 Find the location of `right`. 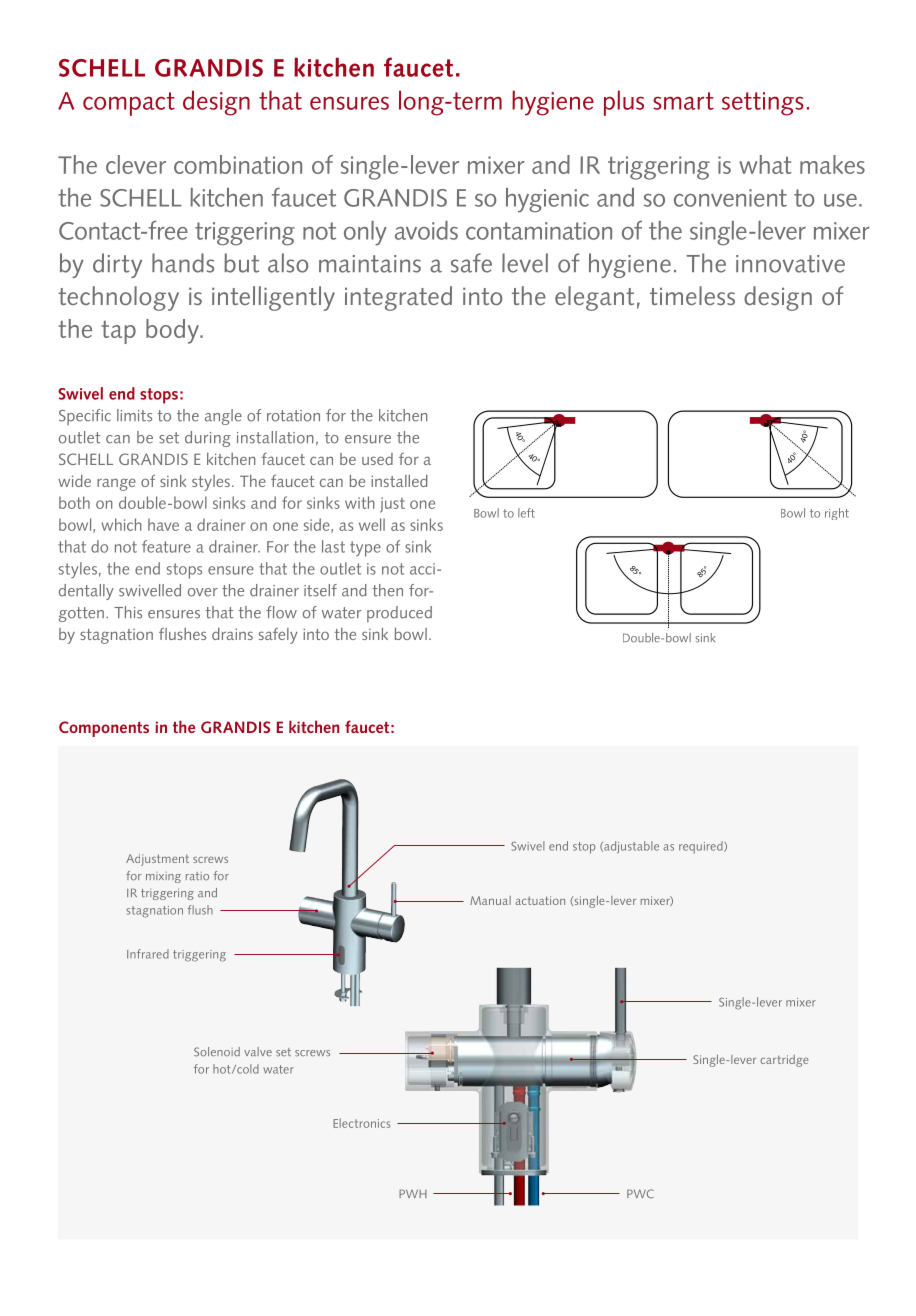

right is located at coordinates (837, 514).
